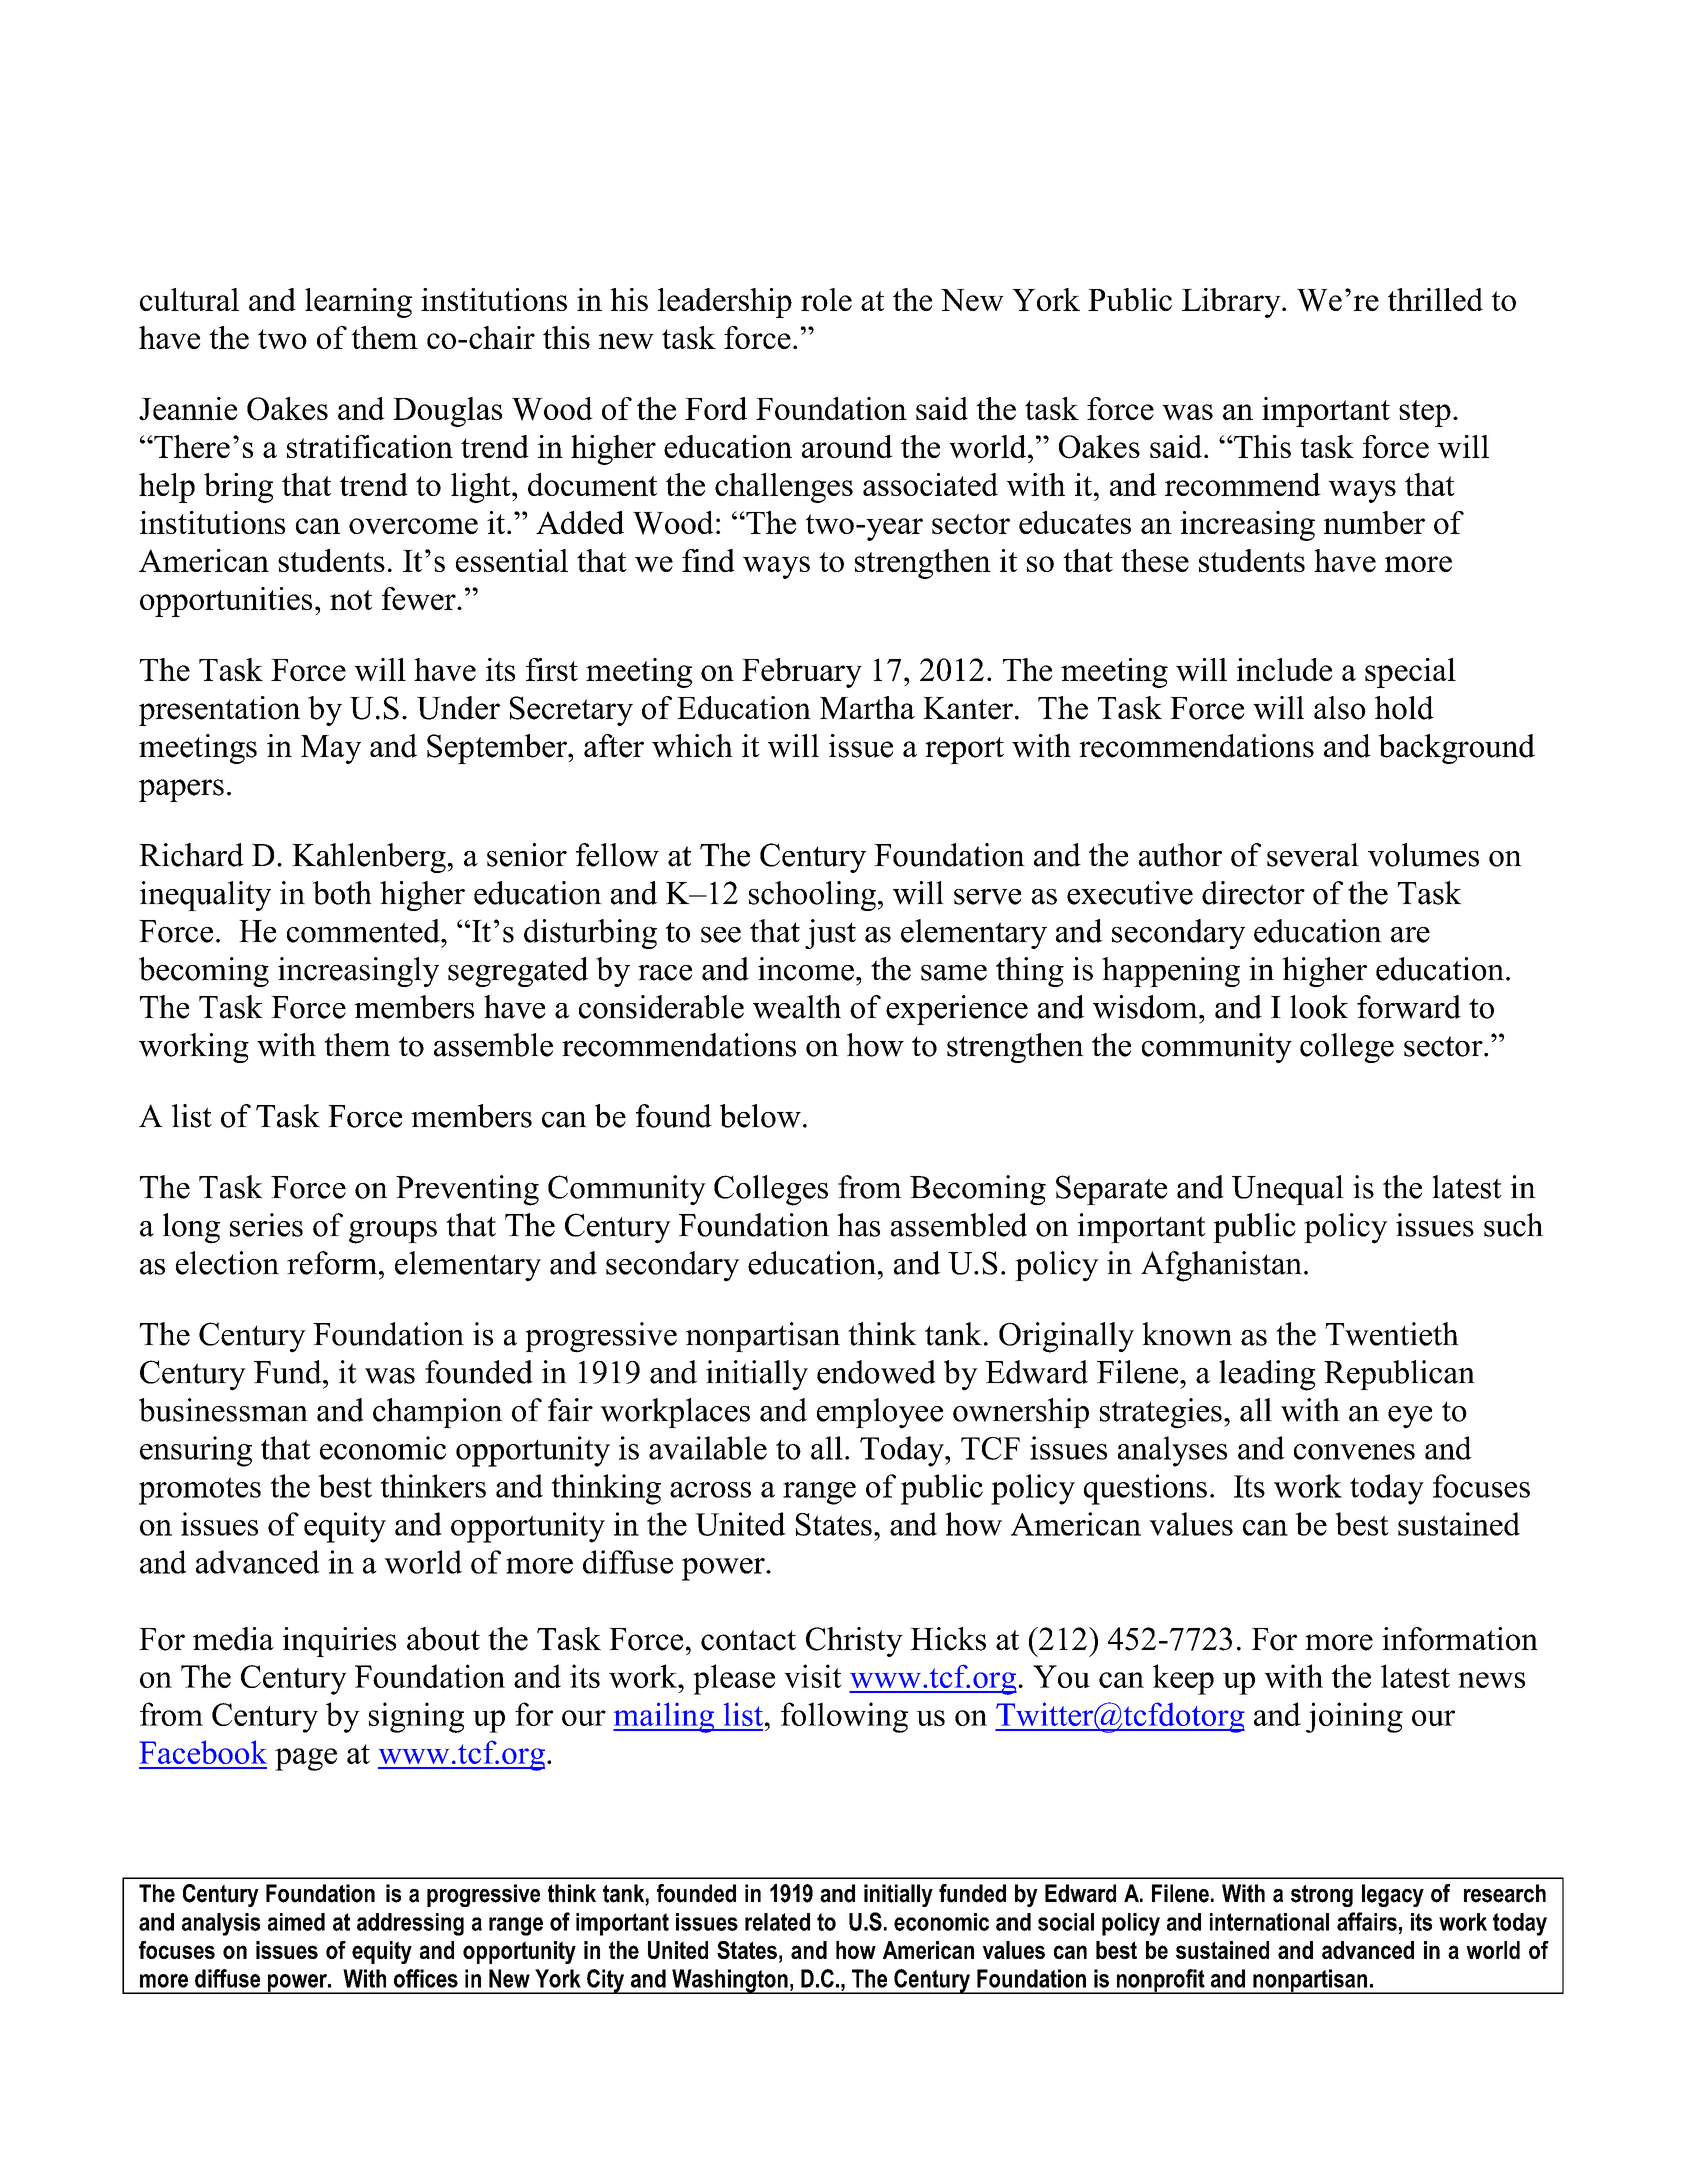  What do you see at coordinates (1313, 855) in the page?
I see `several` at bounding box center [1313, 855].
